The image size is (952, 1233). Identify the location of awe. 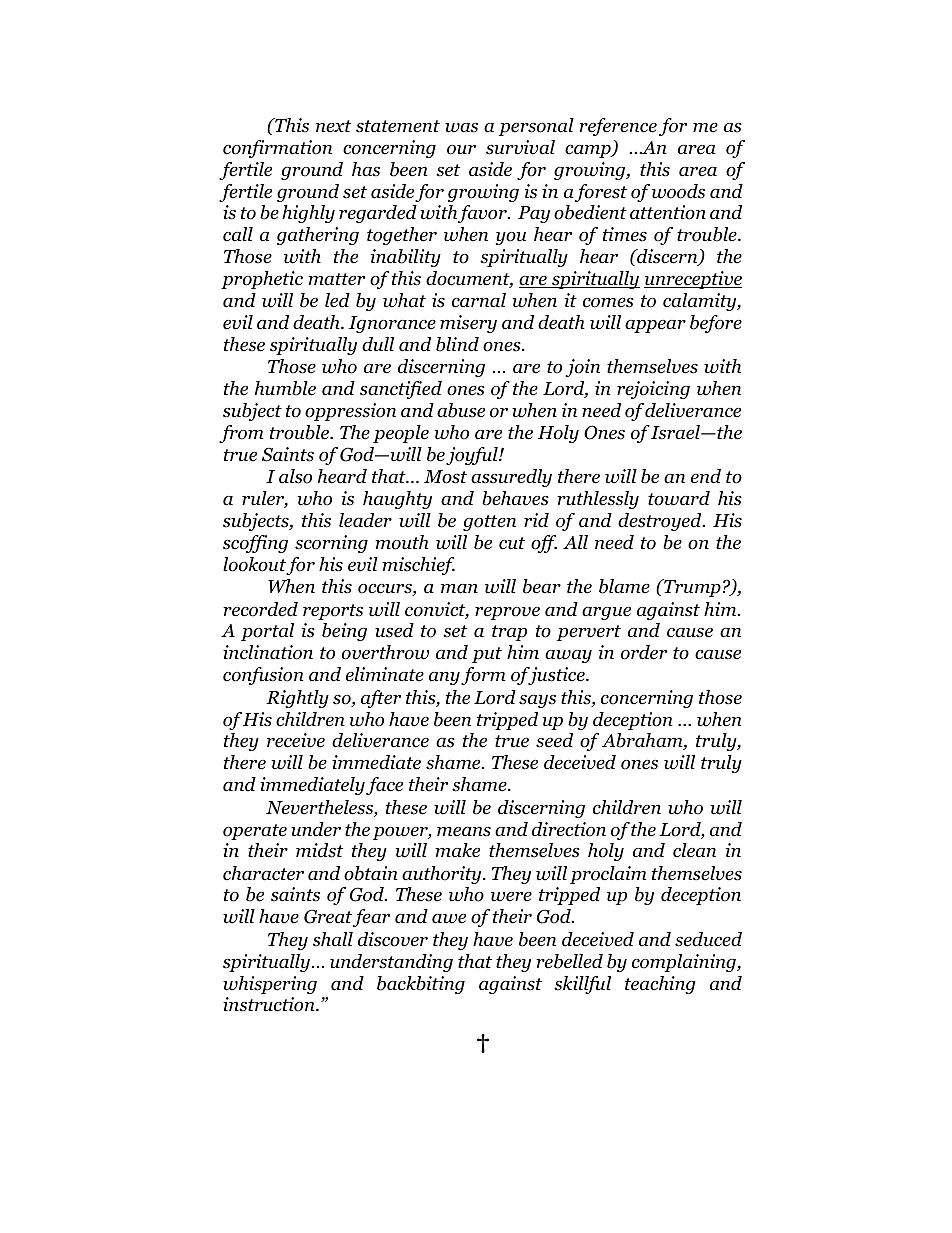
(449, 919).
